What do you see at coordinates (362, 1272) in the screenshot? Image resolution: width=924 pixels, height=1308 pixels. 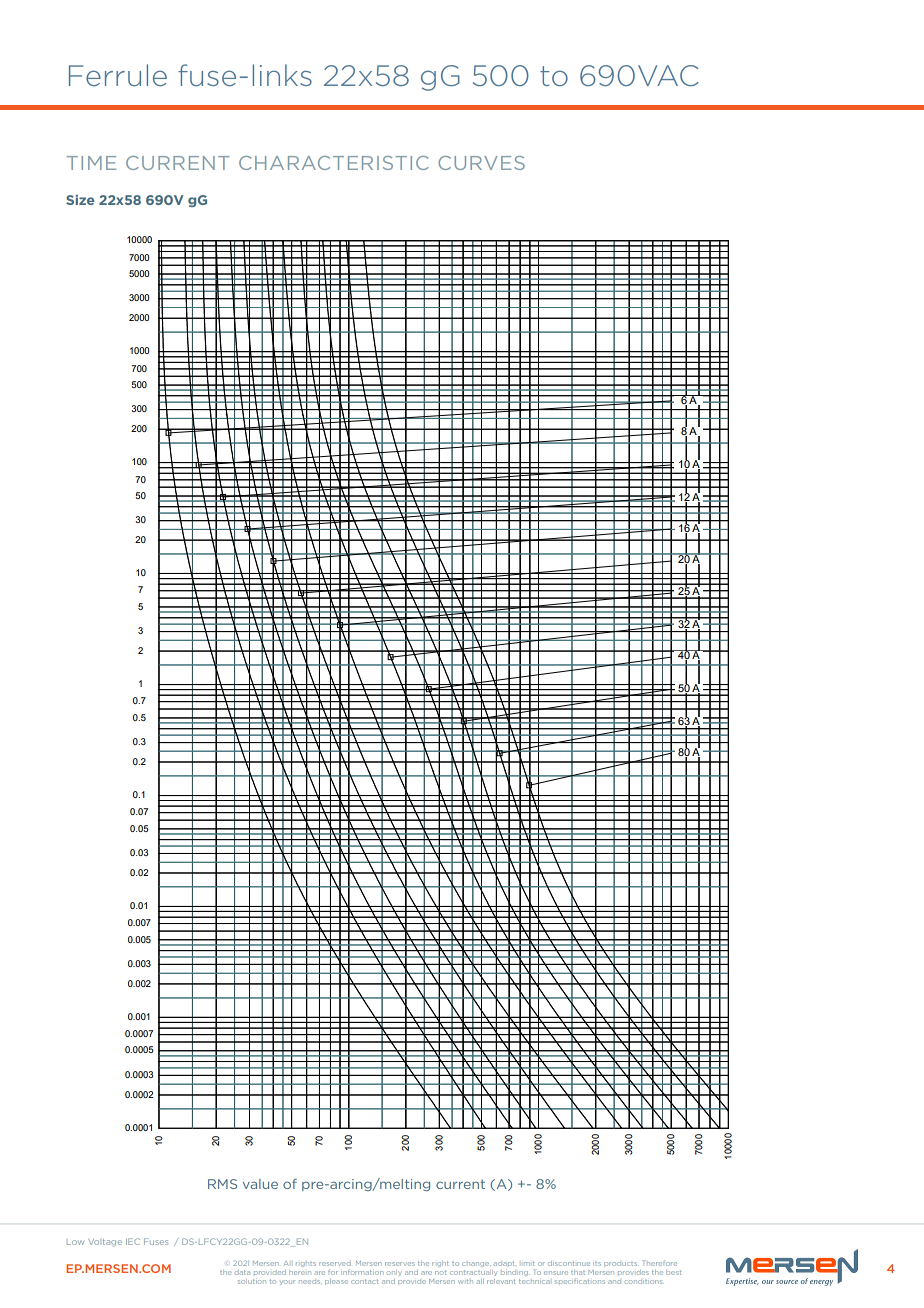 I see `information` at bounding box center [362, 1272].
